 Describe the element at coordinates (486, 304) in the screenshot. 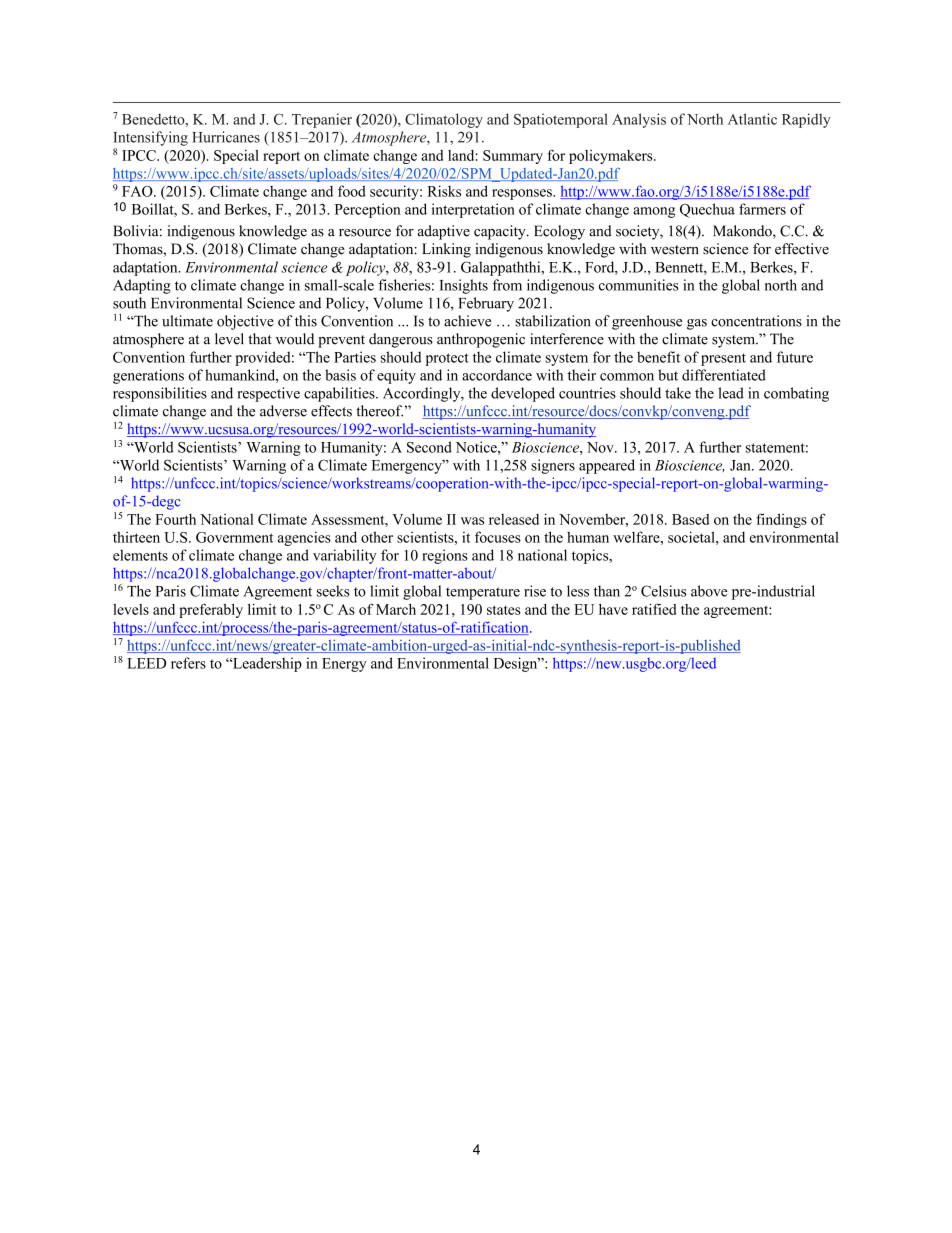

I see `February` at that location.
